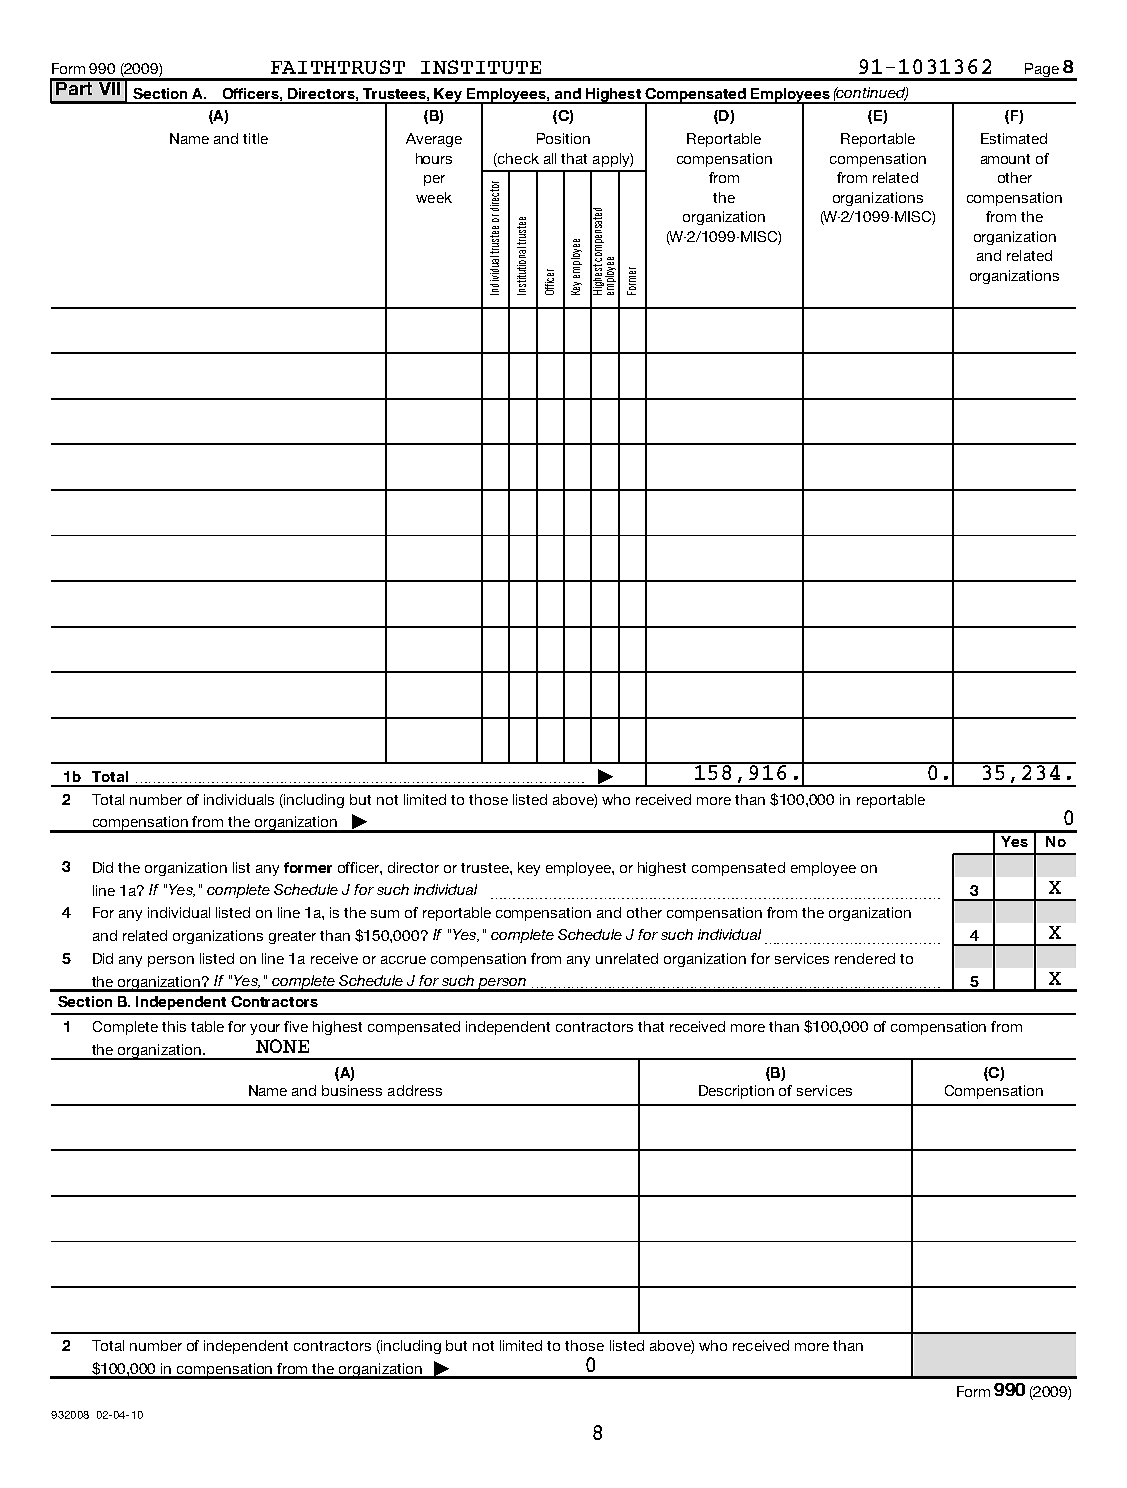  Describe the element at coordinates (563, 138) in the document. I see `Position` at that location.
